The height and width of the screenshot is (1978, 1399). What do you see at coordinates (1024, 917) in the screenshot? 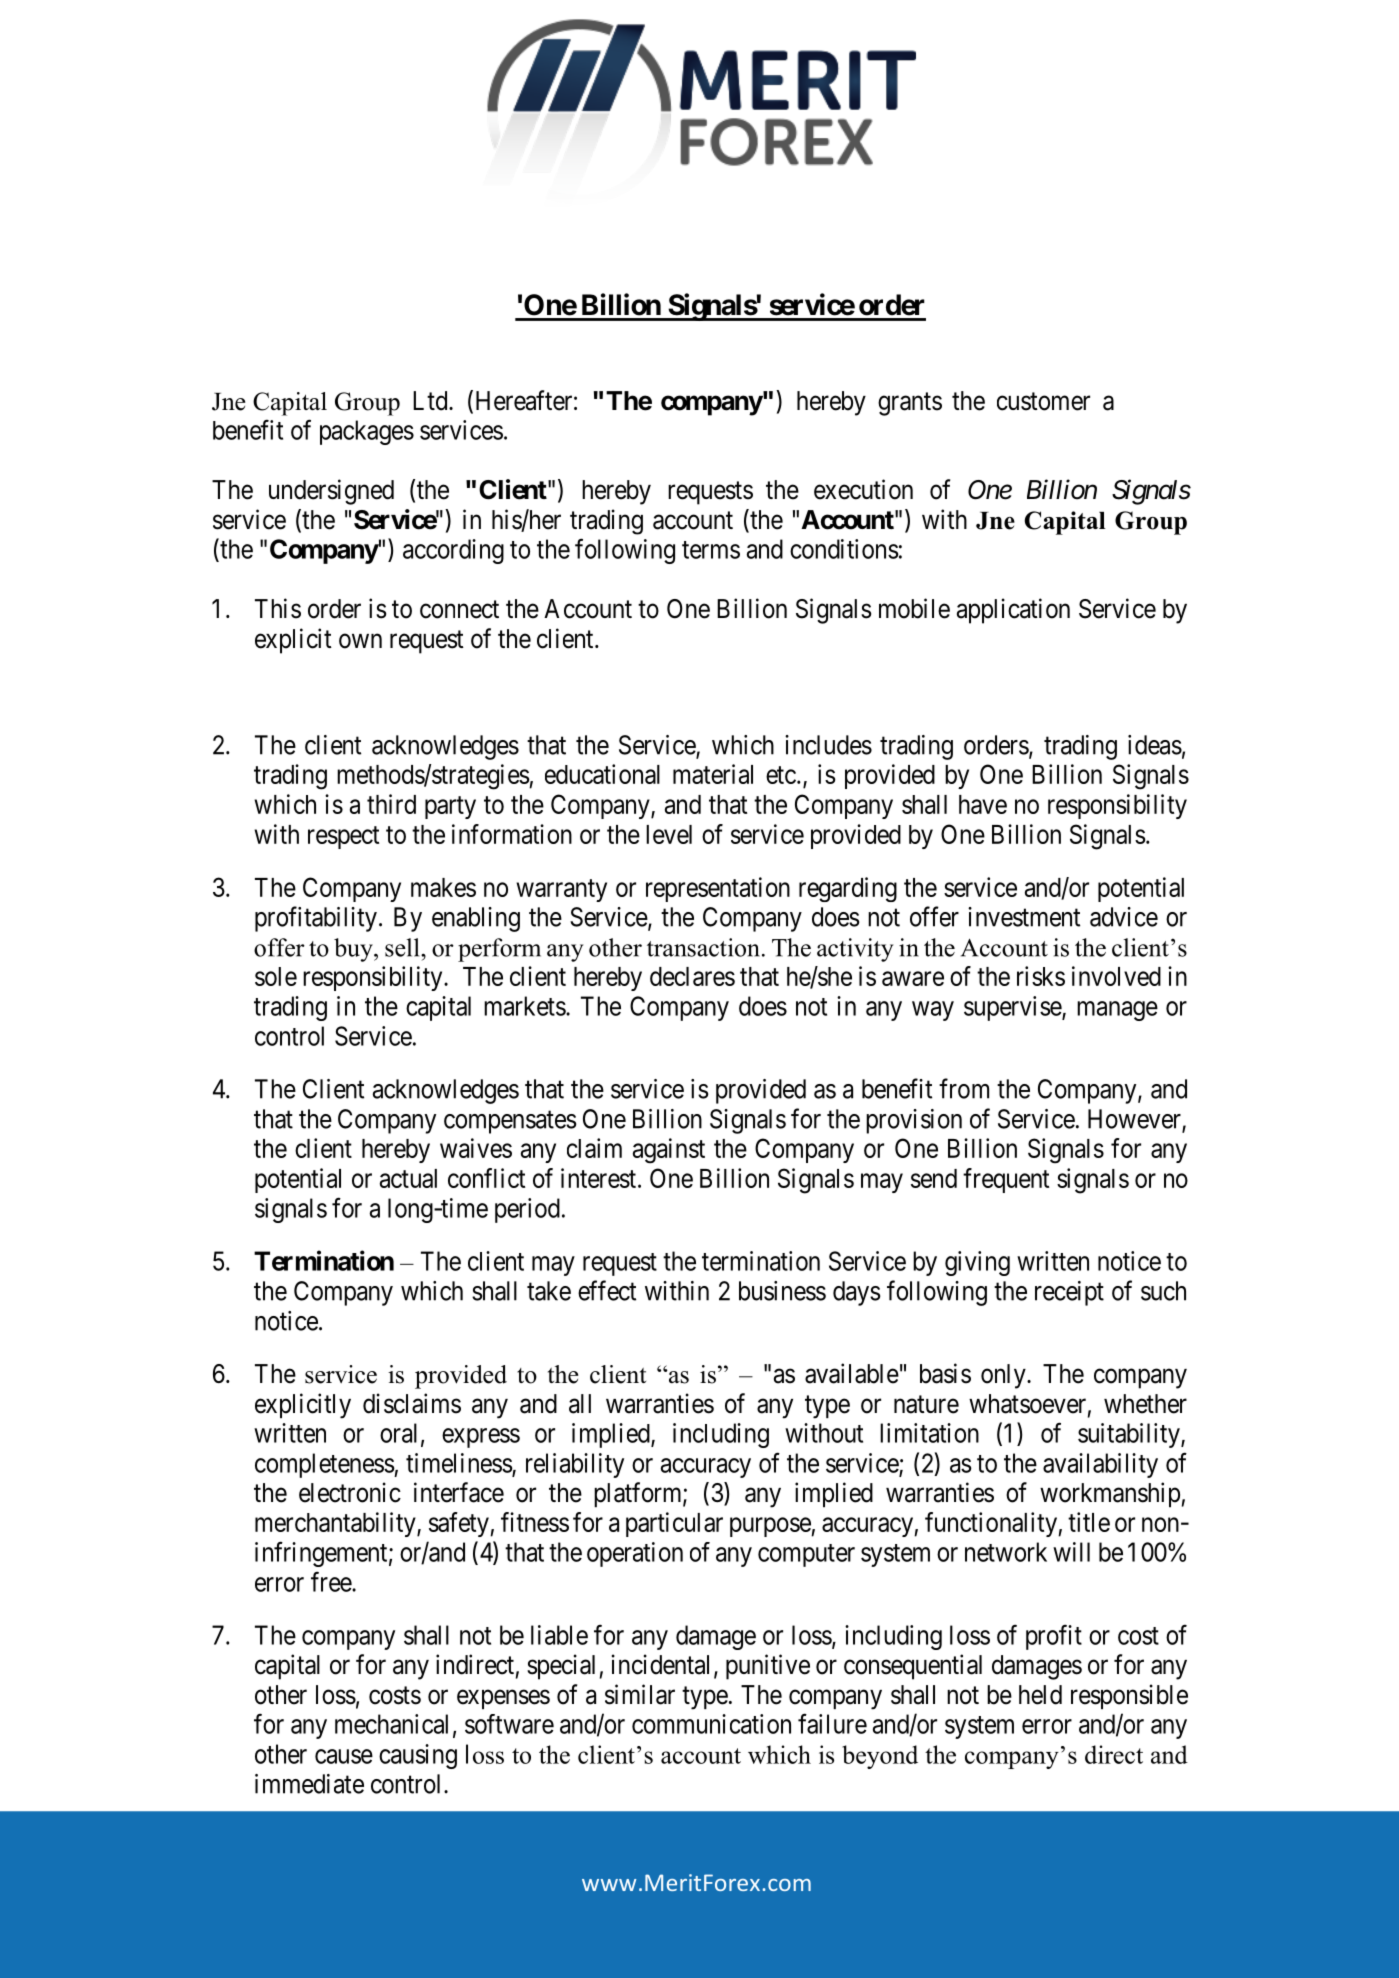
I see `investment` at bounding box center [1024, 917].
